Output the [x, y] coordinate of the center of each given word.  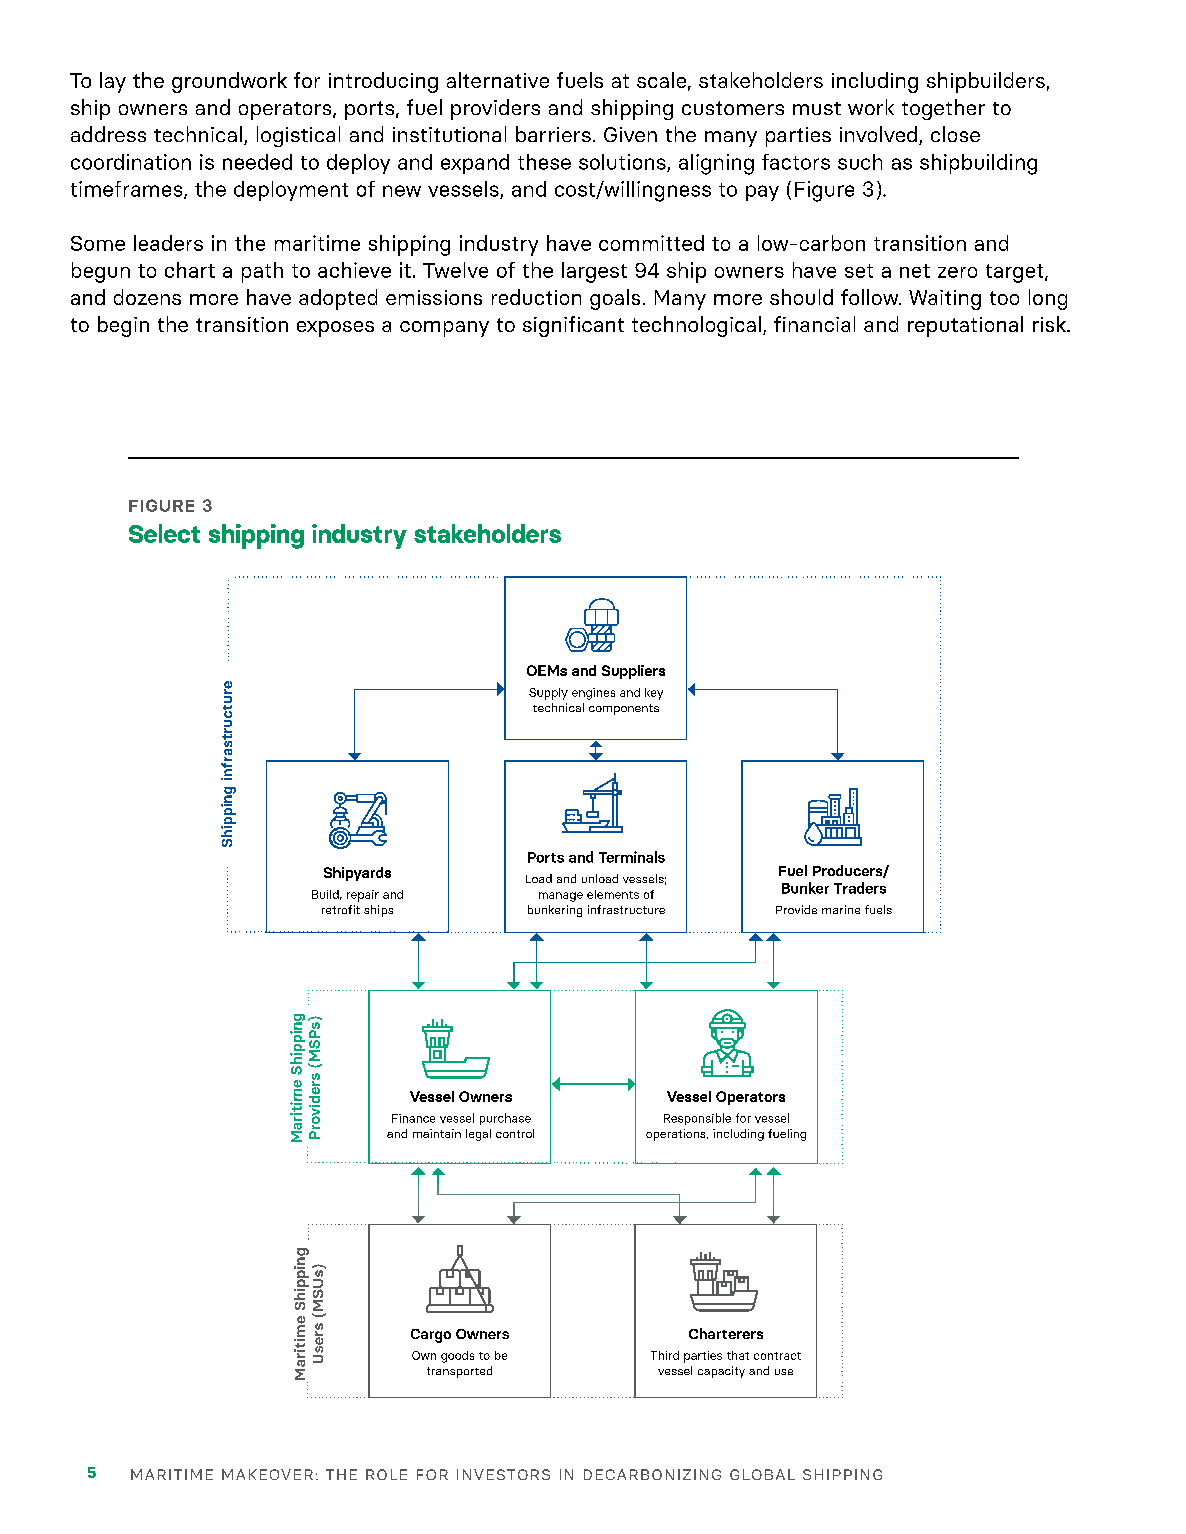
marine [841, 909]
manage [561, 897]
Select [164, 533]
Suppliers [633, 672]
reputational [965, 326]
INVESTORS [503, 1474]
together [943, 109]
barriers [553, 134]
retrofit [341, 909]
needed [257, 162]
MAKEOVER [267, 1474]
